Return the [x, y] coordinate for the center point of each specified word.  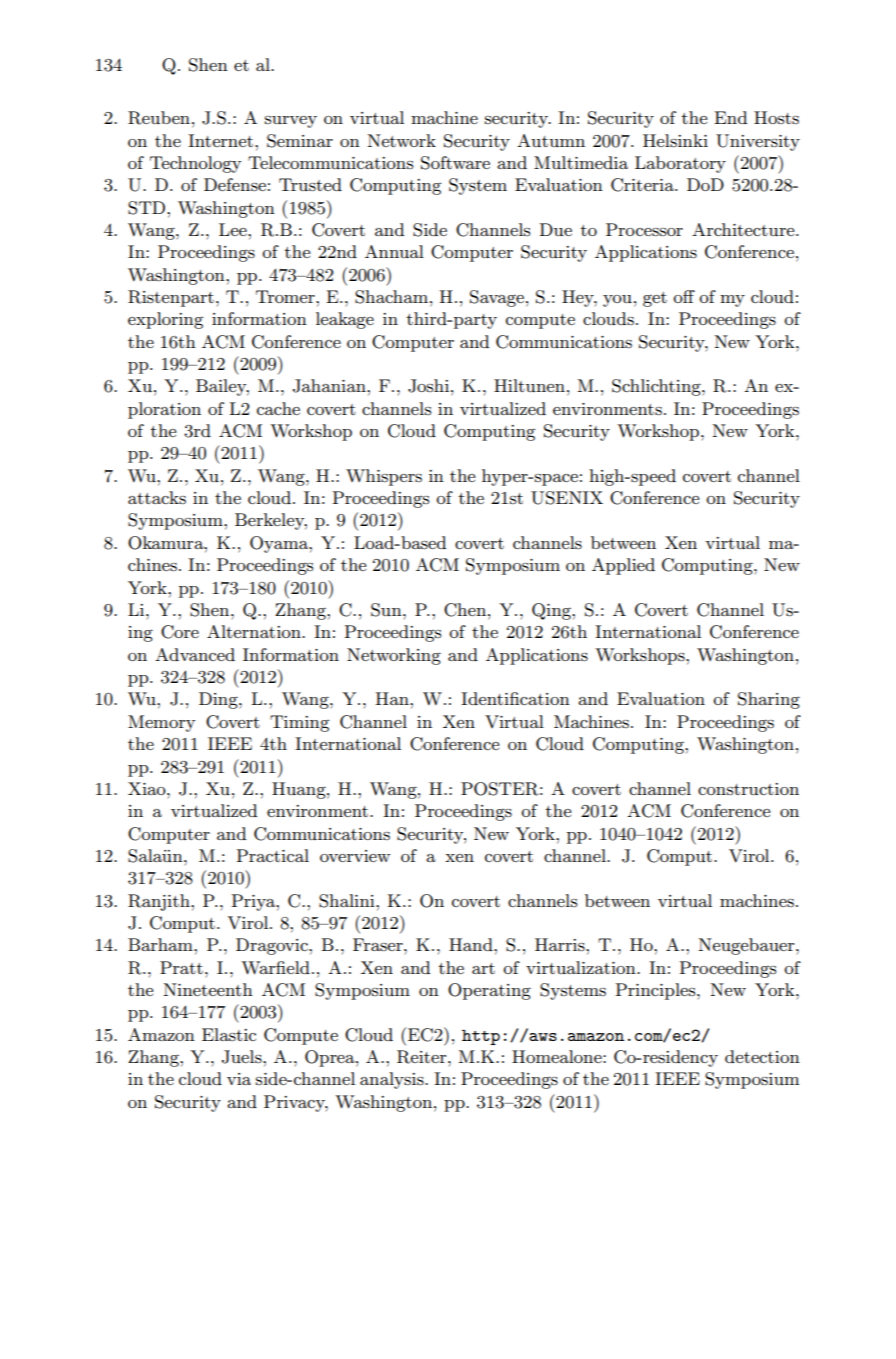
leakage [345, 320]
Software [455, 163]
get [655, 299]
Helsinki [675, 141]
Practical [273, 855]
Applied [623, 566]
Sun [387, 610]
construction [748, 789]
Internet [222, 140]
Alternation [255, 631]
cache [278, 408]
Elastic [229, 1035]
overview [355, 856]
